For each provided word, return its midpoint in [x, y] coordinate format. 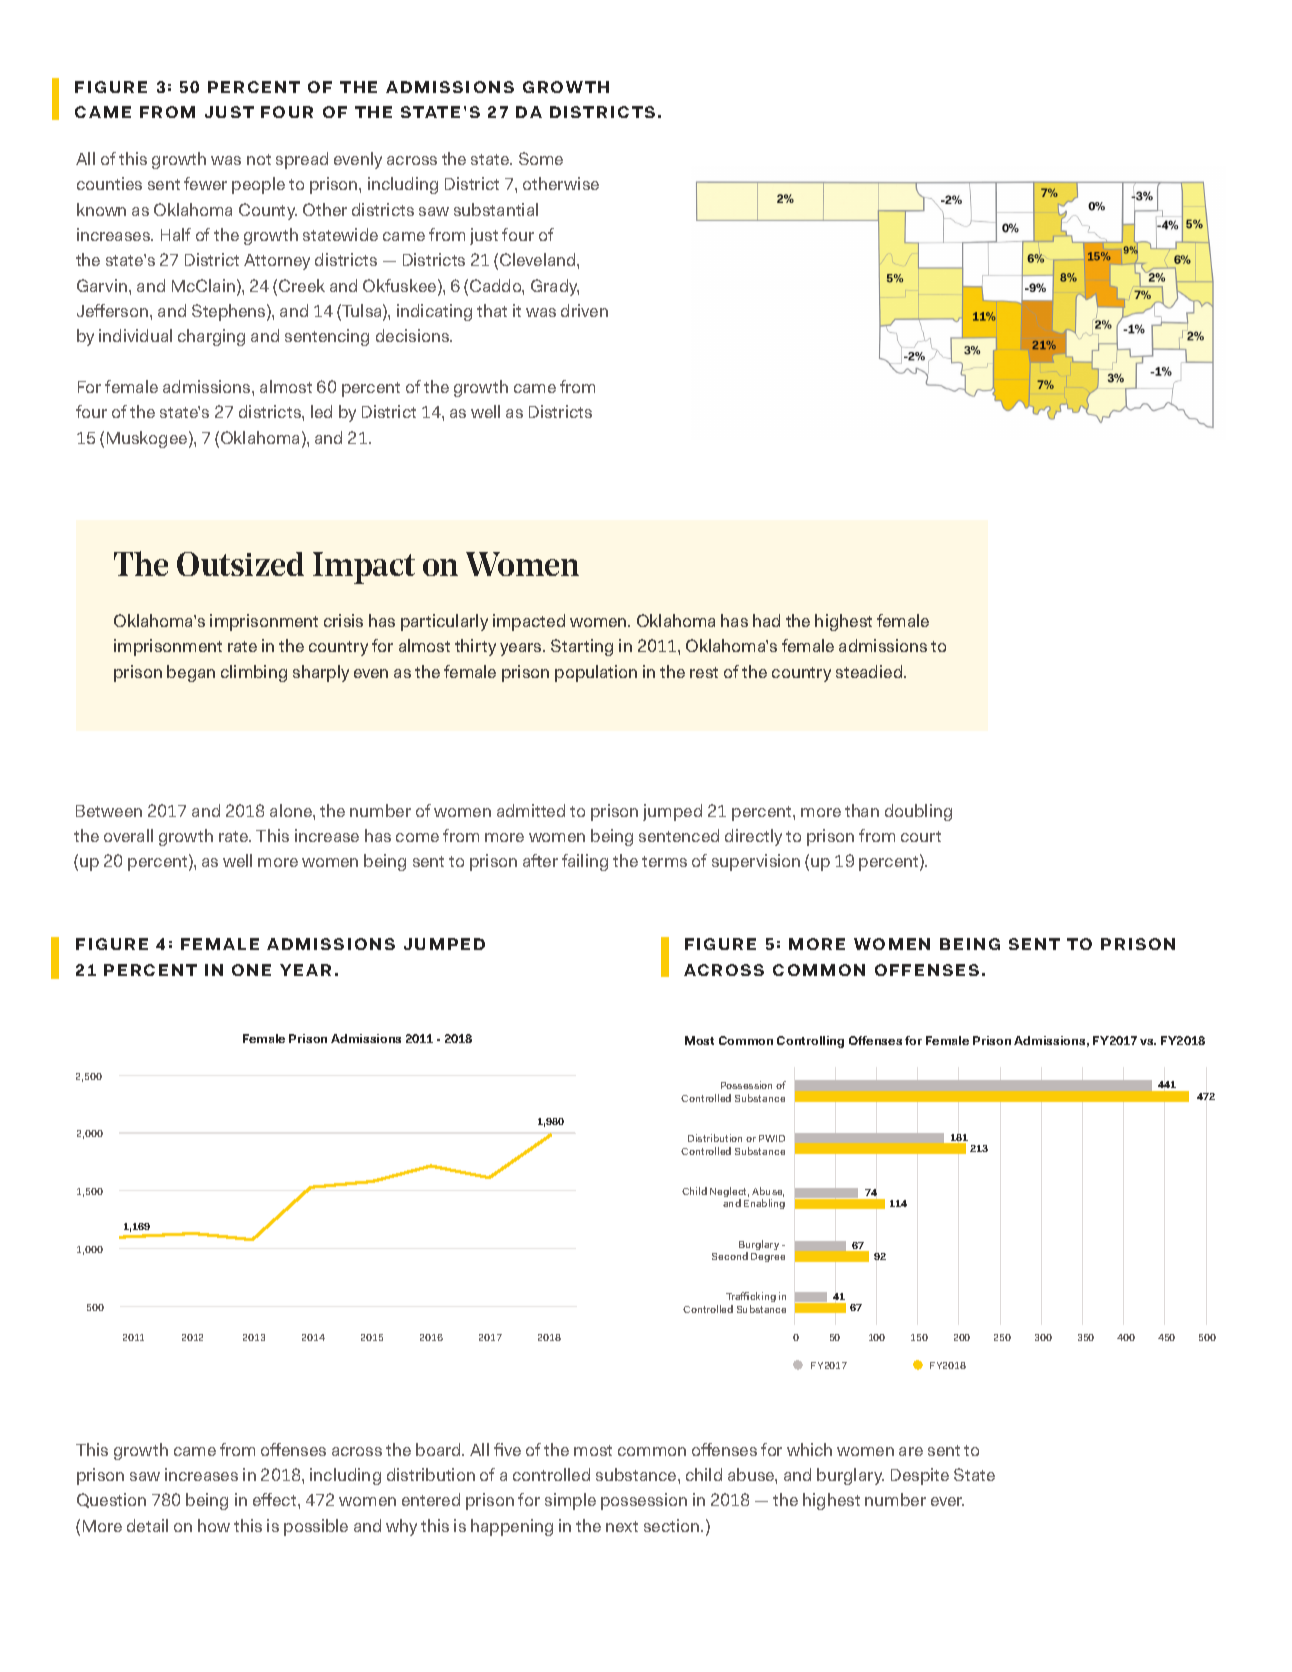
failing [585, 862]
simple [570, 1501]
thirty [475, 647]
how [214, 1525]
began [191, 673]
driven [584, 310]
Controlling [810, 1042]
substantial [496, 209]
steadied [870, 671]
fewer [205, 183]
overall [128, 835]
